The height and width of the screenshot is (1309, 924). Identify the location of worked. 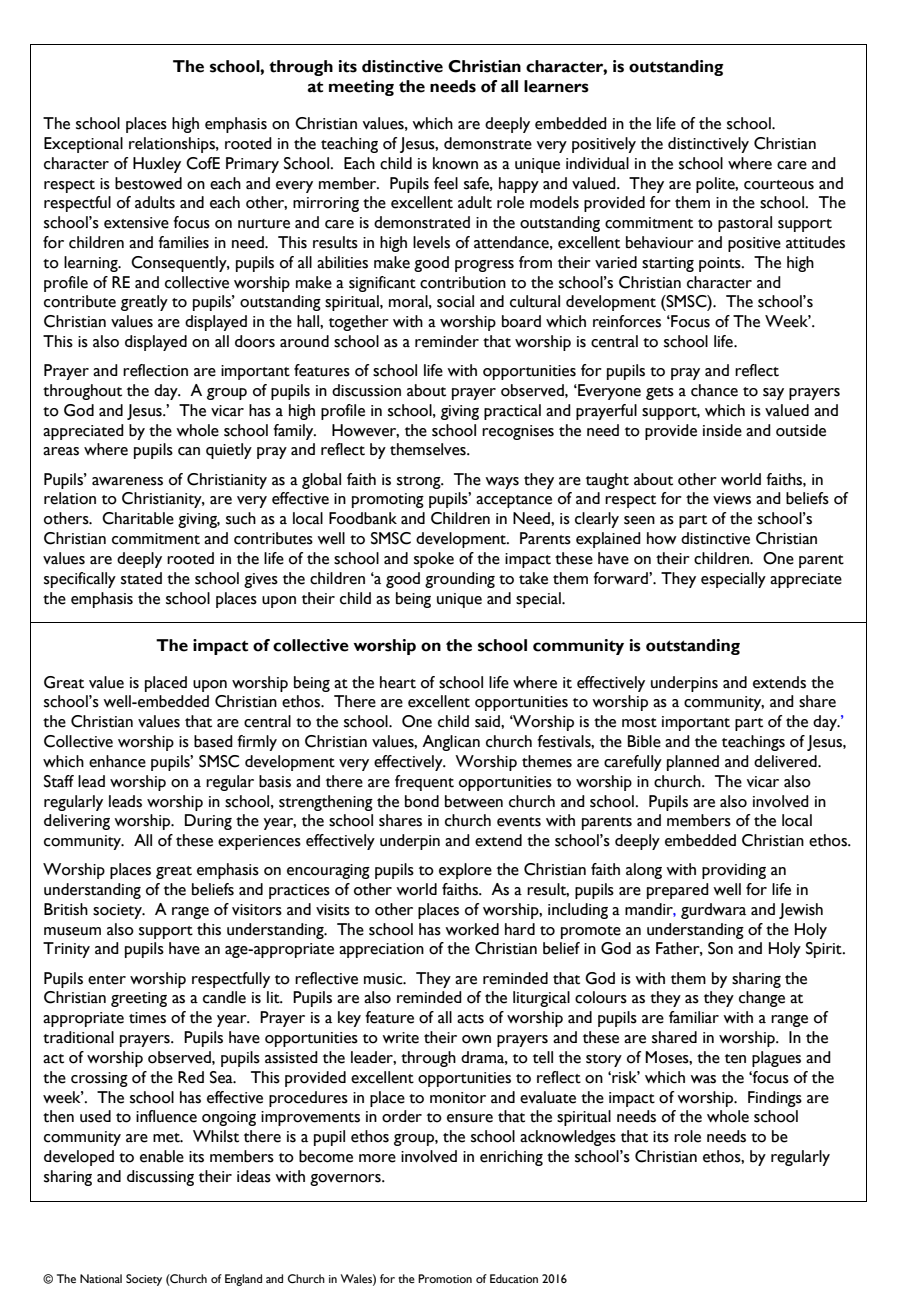
(472, 929).
